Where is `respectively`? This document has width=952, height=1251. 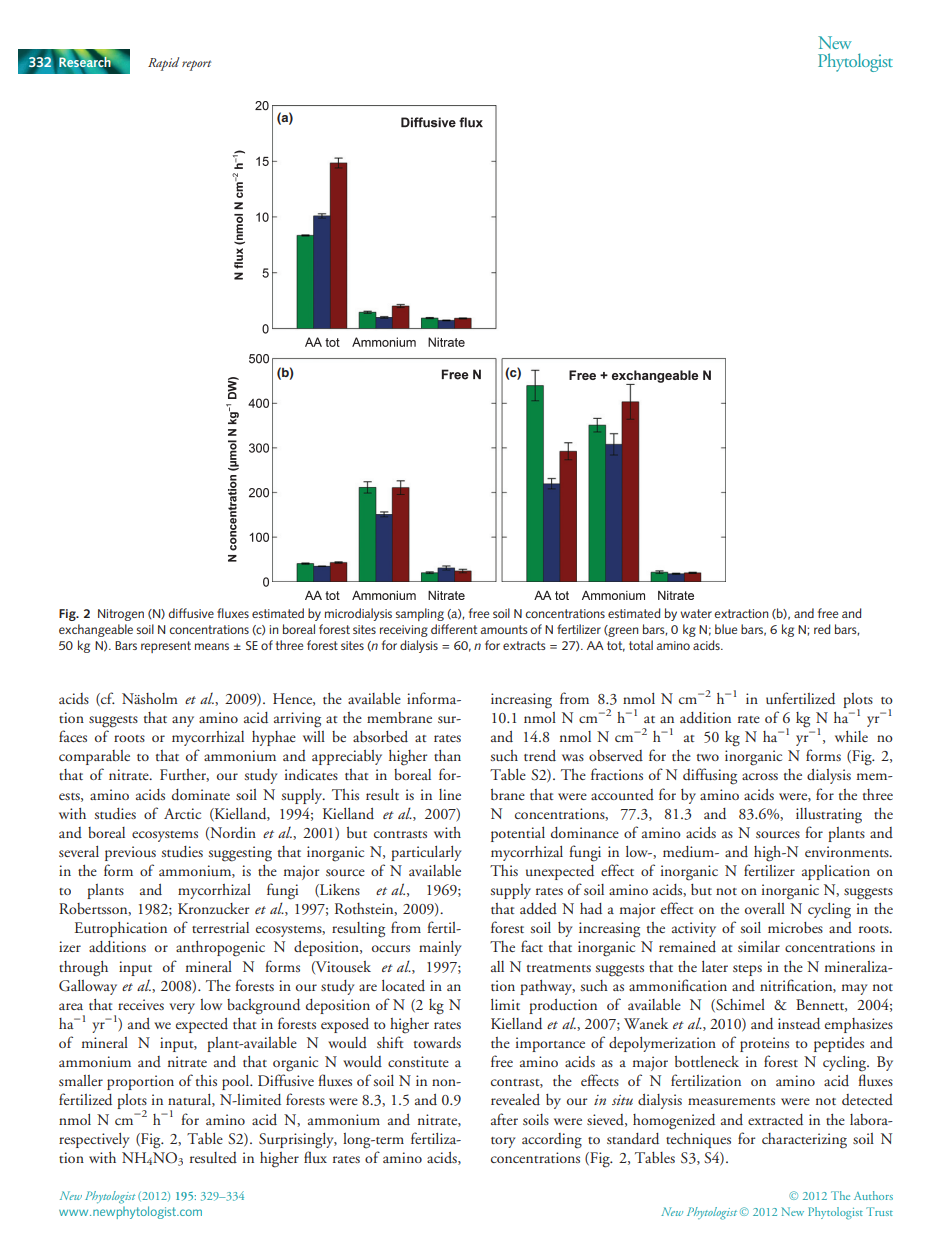 respectively is located at coordinates (94, 1140).
